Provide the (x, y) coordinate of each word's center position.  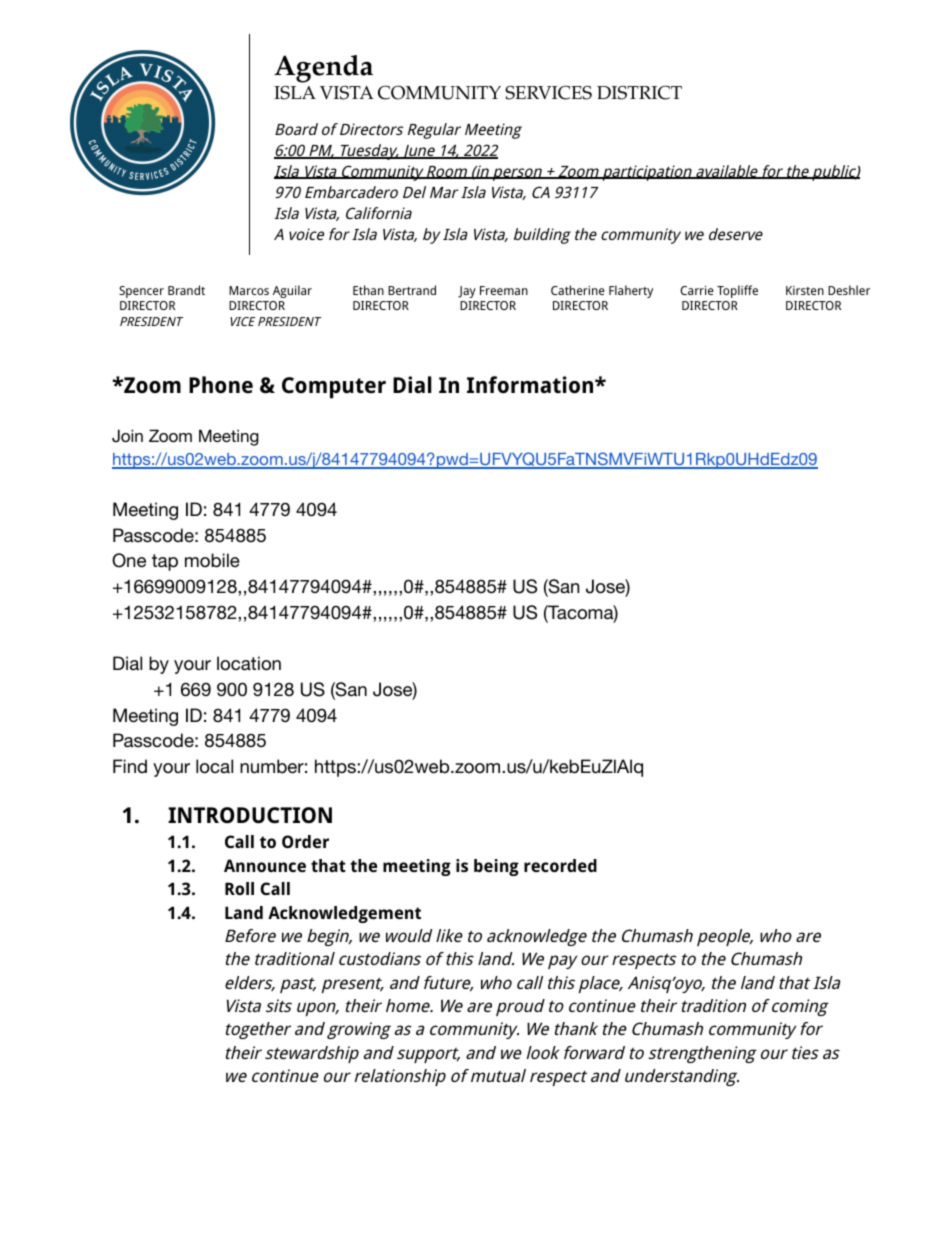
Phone (221, 385)
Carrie (697, 290)
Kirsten (805, 290)
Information (531, 385)
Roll (239, 888)
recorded (560, 865)
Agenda (323, 69)
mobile (212, 560)
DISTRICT (639, 92)
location (249, 663)
